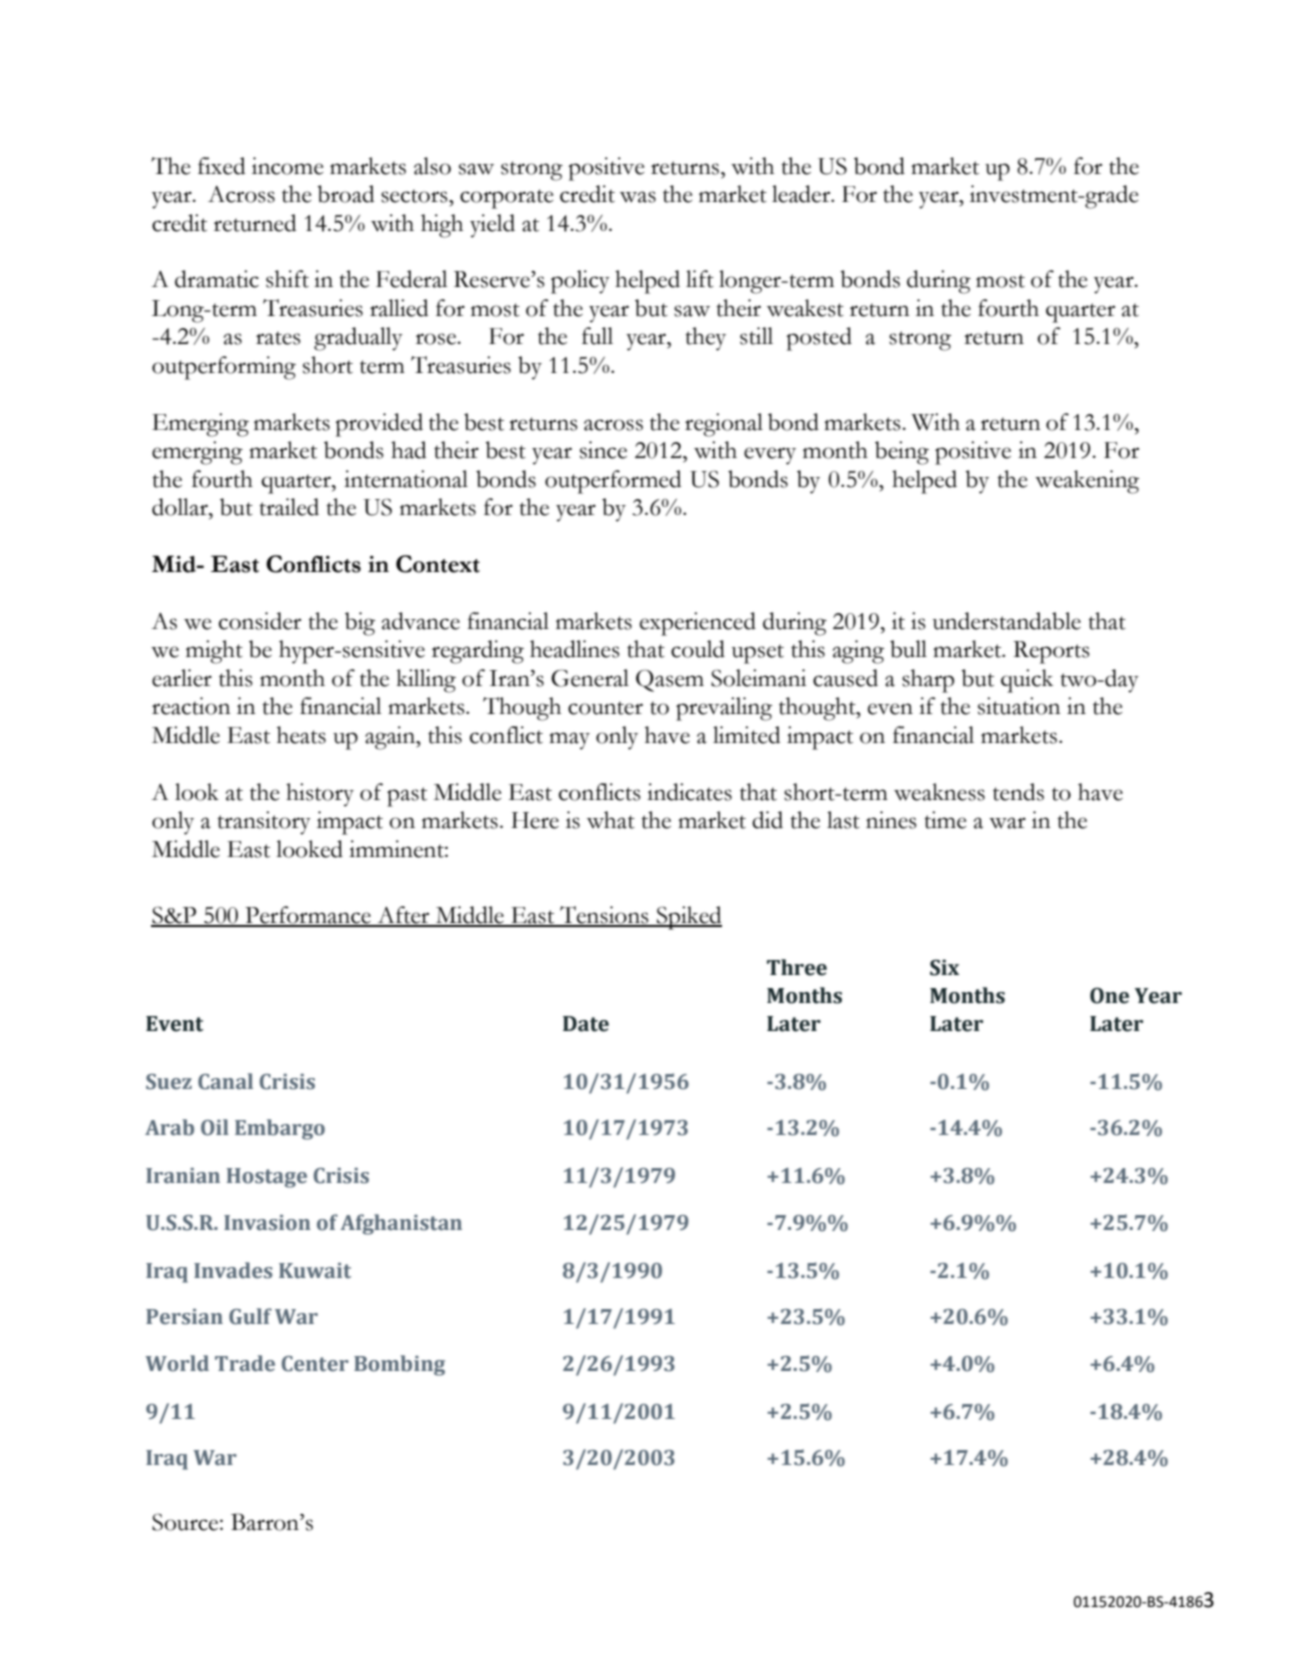  I want to click on tends, so click(1018, 792).
